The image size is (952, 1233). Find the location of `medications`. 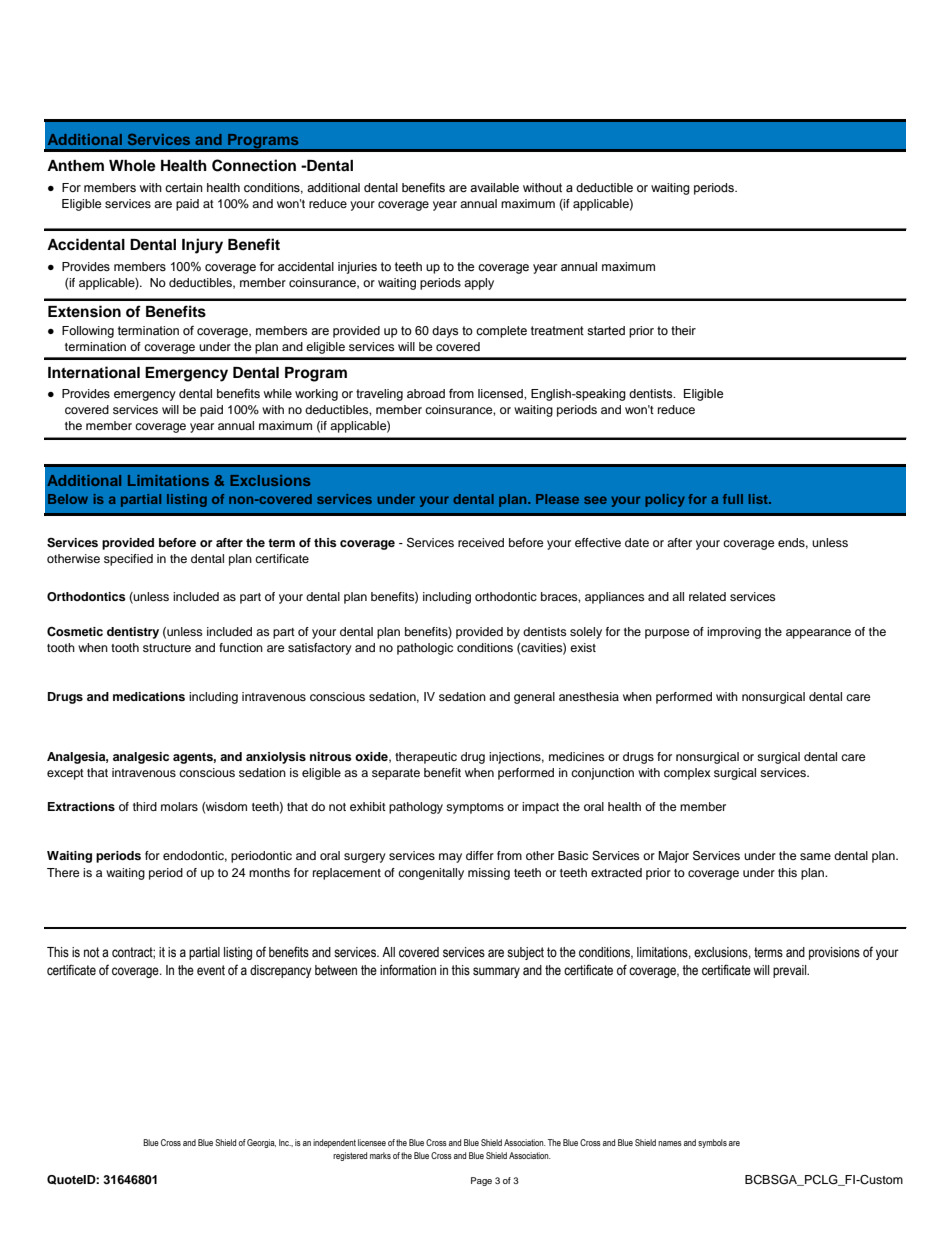

medications is located at coordinates (149, 696).
